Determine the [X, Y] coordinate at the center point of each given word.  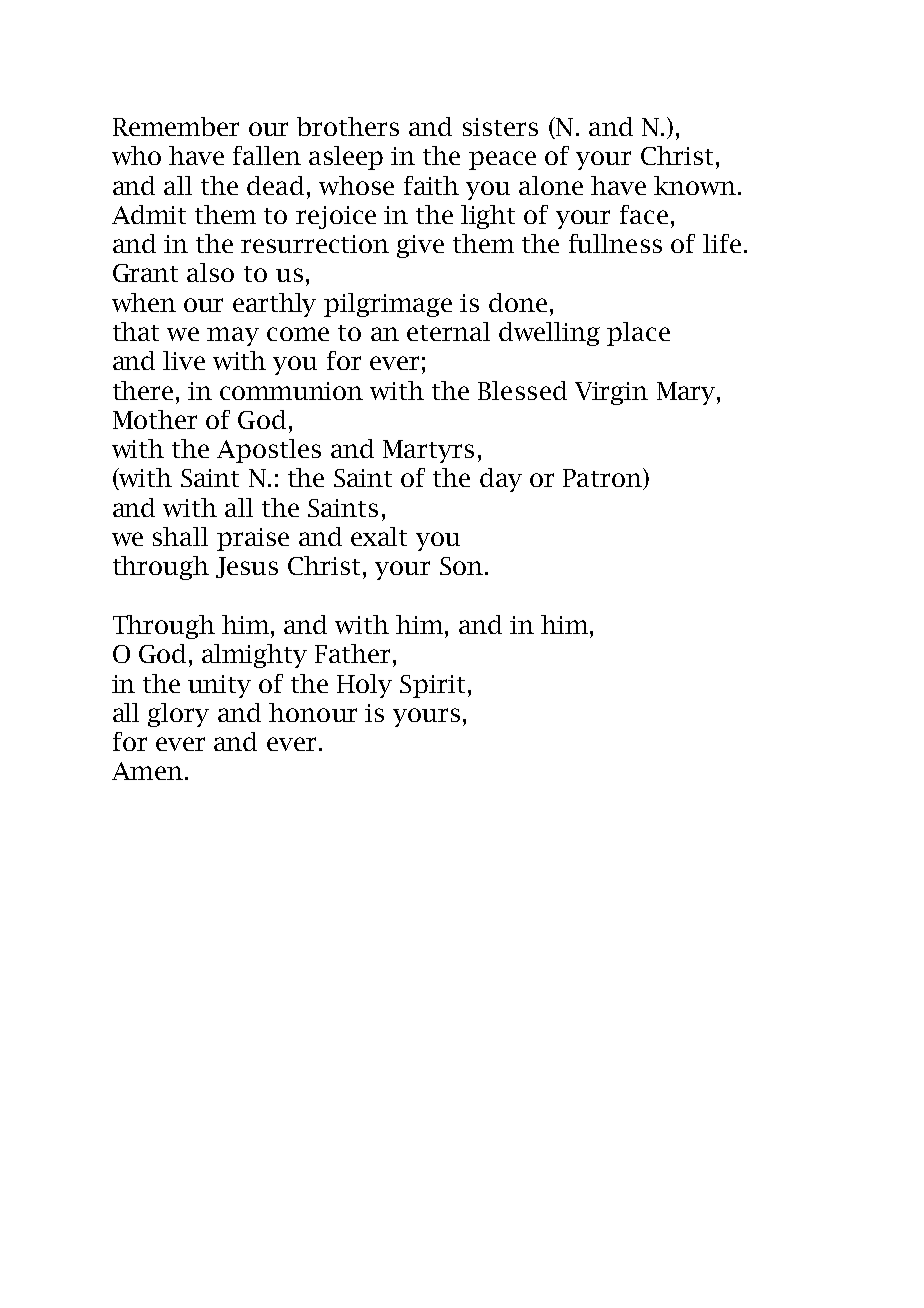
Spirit [432, 686]
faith [431, 185]
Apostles [269, 451]
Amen [147, 771]
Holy [364, 686]
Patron [604, 479]
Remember [176, 126]
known [696, 185]
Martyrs [428, 451]
